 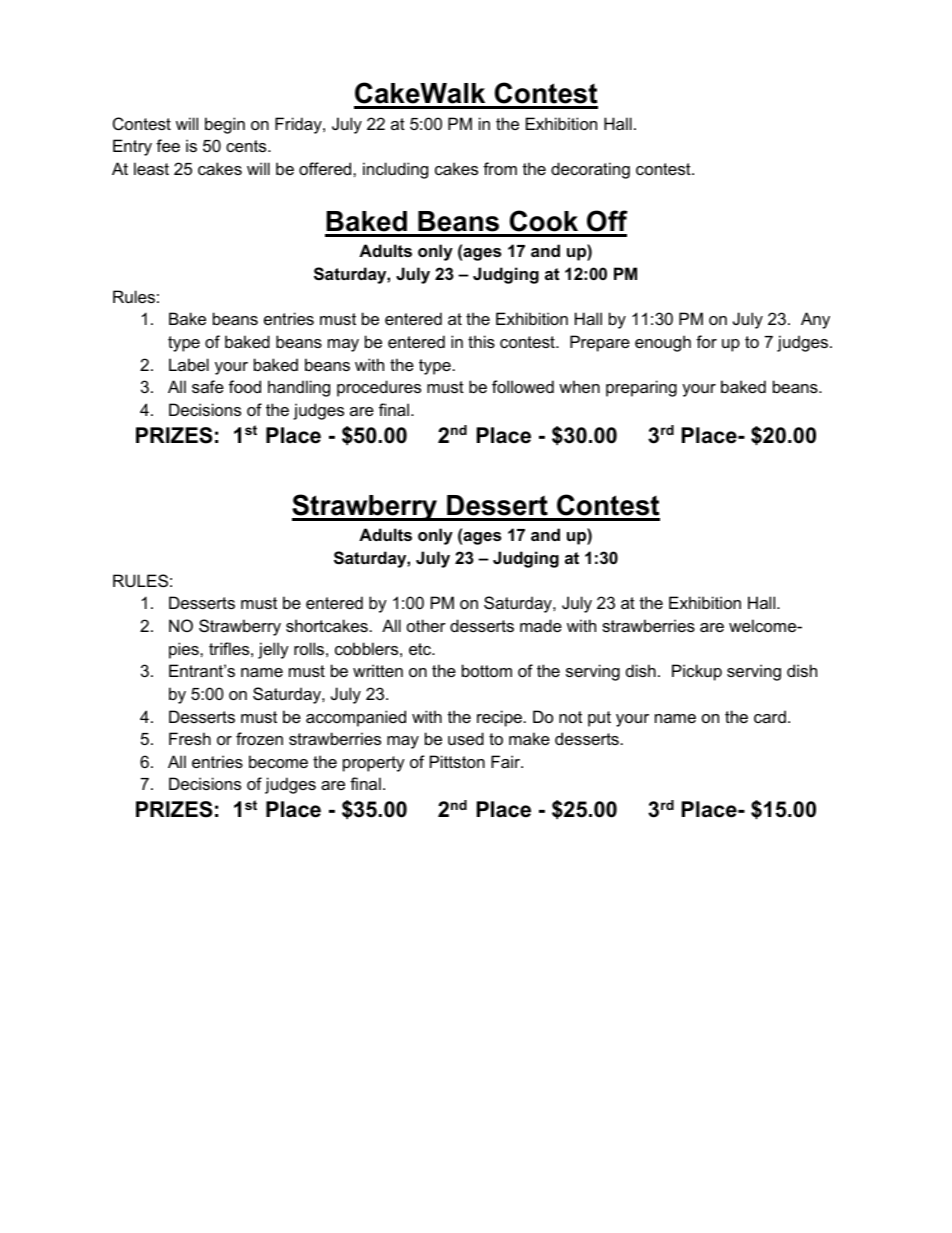 What do you see at coordinates (426, 625) in the image?
I see `other` at bounding box center [426, 625].
